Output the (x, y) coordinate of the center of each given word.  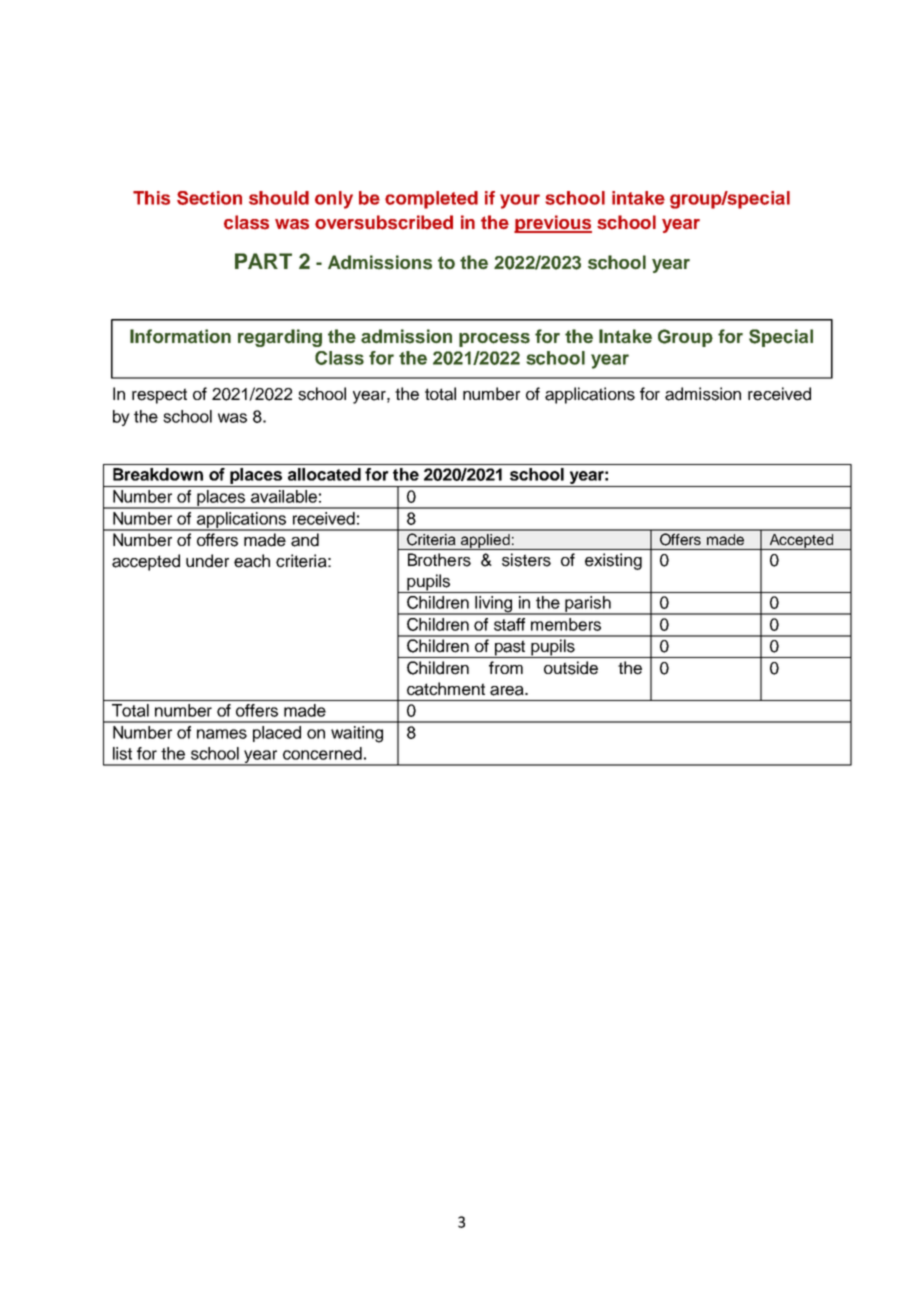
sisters (526, 560)
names (222, 734)
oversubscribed (384, 222)
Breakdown (158, 474)
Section (209, 198)
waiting (357, 734)
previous (553, 224)
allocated (324, 474)
